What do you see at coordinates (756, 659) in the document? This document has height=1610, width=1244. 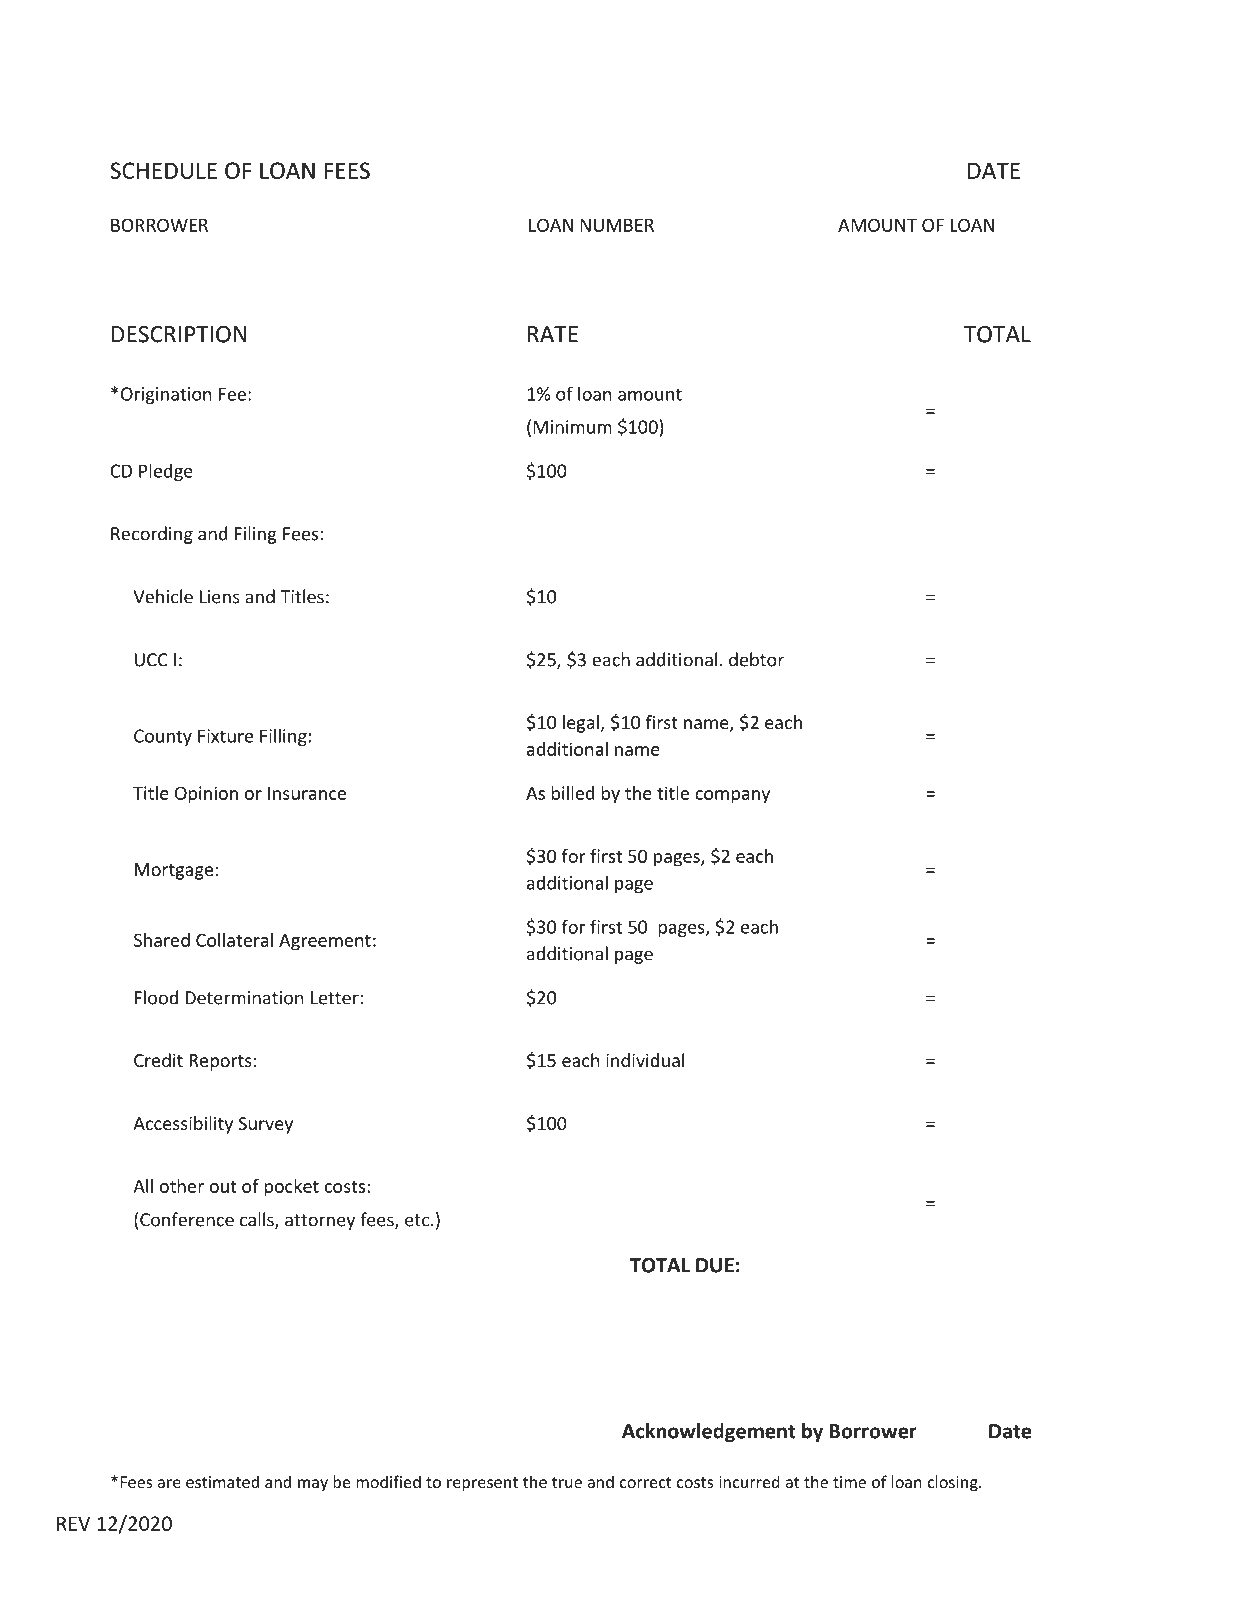 I see `debtor` at bounding box center [756, 659].
